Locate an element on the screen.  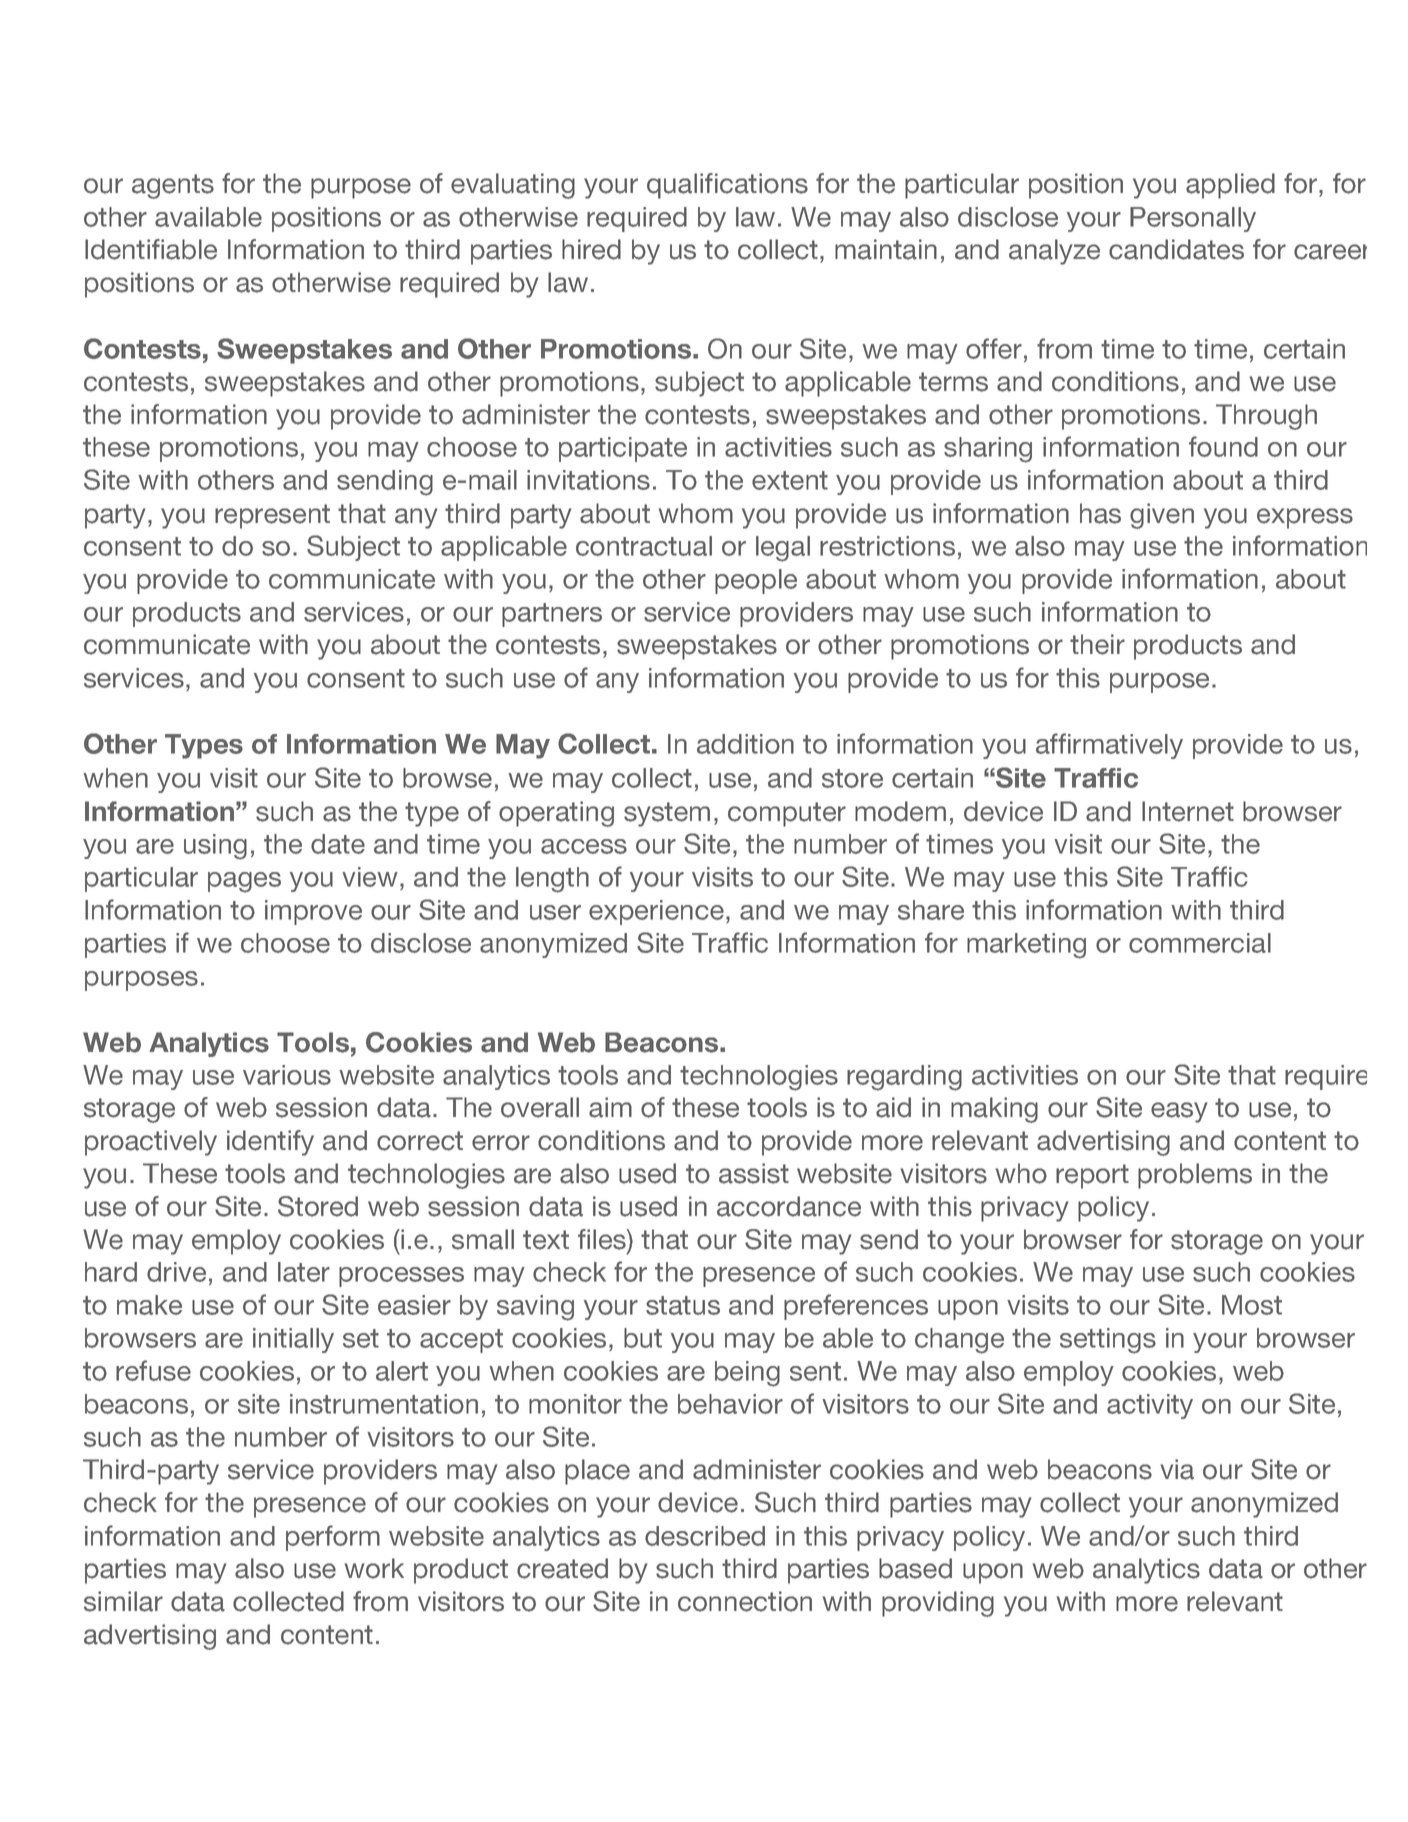
later is located at coordinates (304, 1272).
